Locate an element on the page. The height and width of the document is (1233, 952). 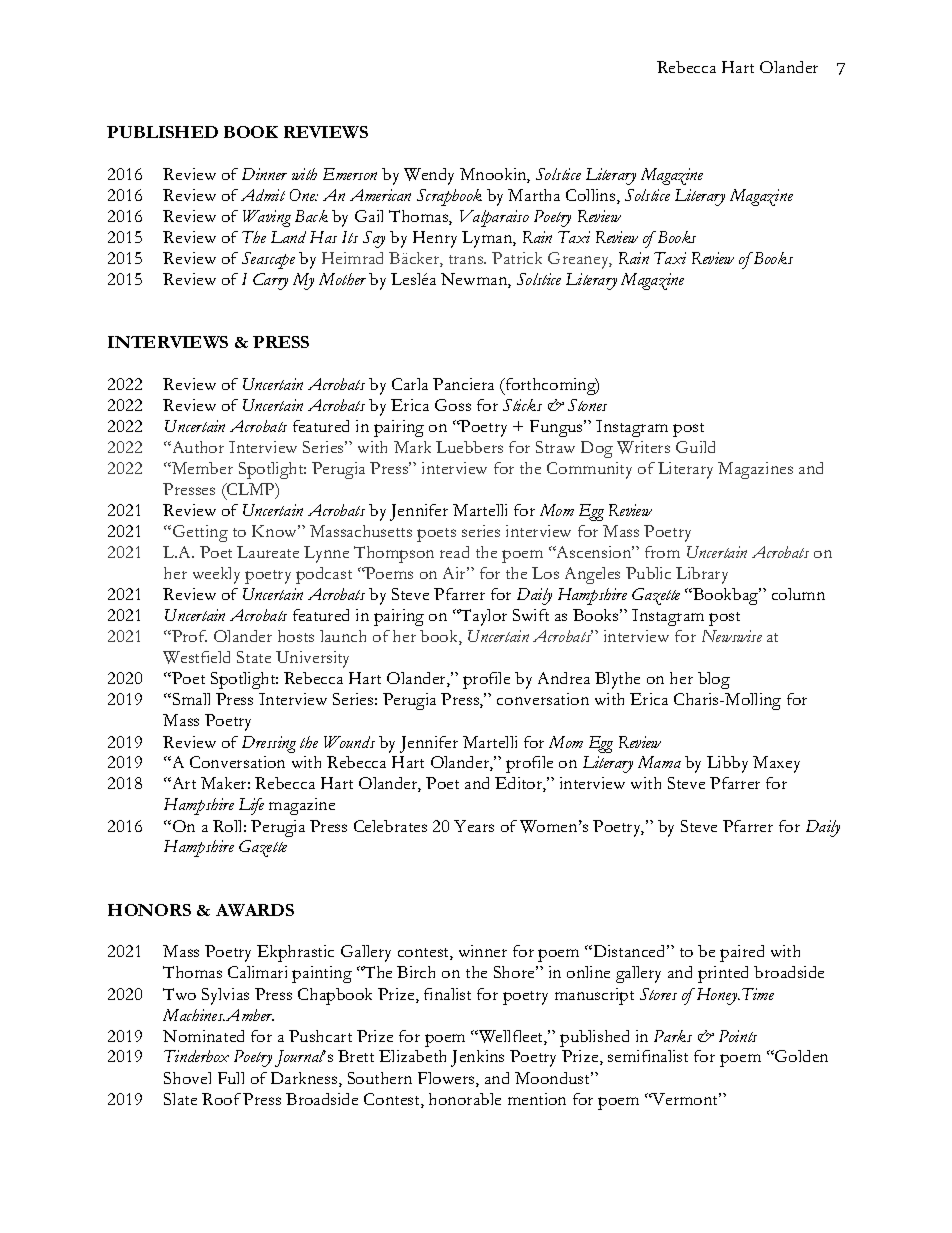
Jenkins is located at coordinates (477, 1058).
